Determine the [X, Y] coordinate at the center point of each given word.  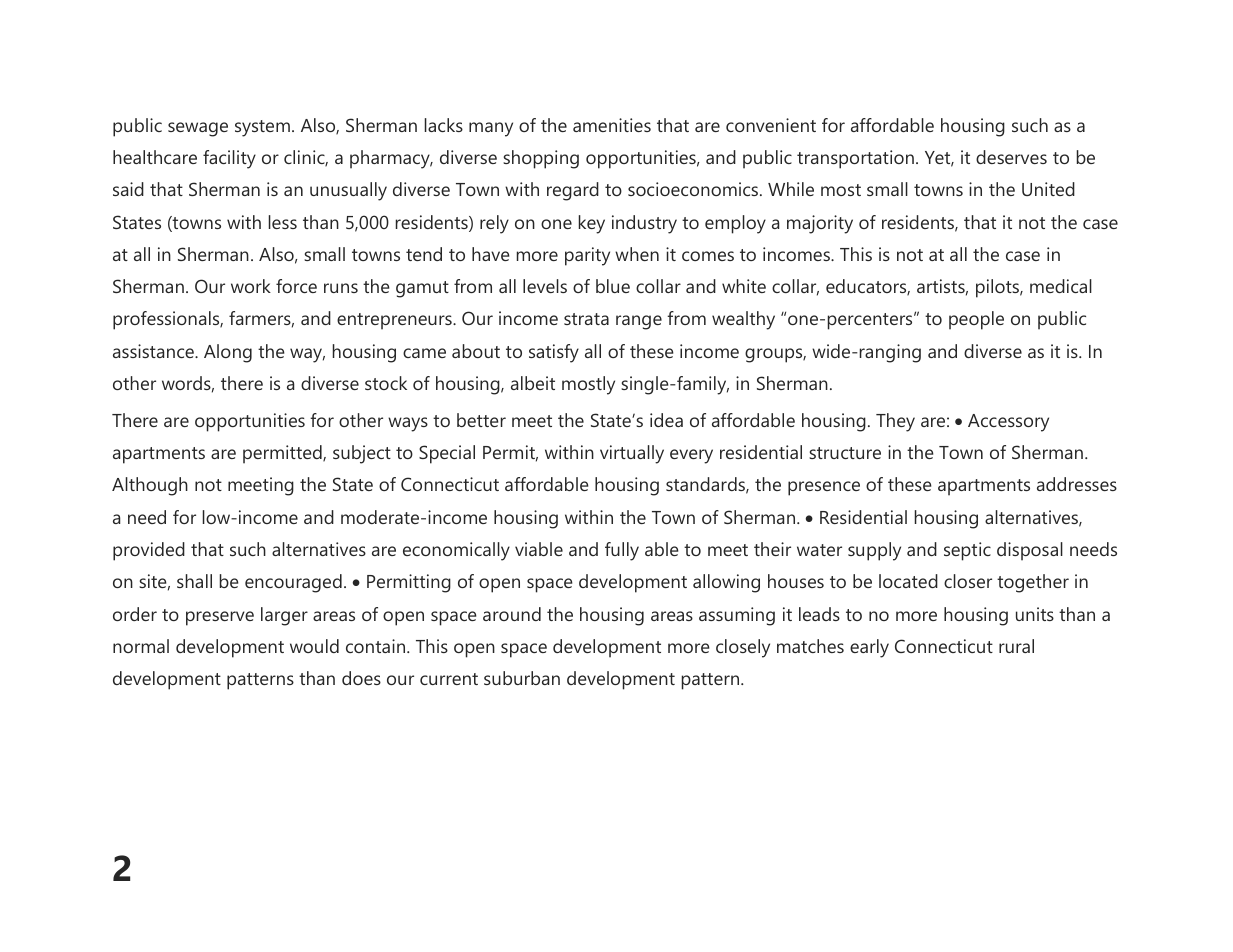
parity [587, 256]
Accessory [1008, 423]
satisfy [554, 353]
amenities [612, 125]
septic [967, 551]
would [314, 646]
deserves [1011, 157]
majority [820, 224]
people [976, 320]
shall [194, 581]
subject [362, 454]
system [262, 128]
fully [622, 551]
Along [228, 353]
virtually [632, 454]
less [283, 222]
